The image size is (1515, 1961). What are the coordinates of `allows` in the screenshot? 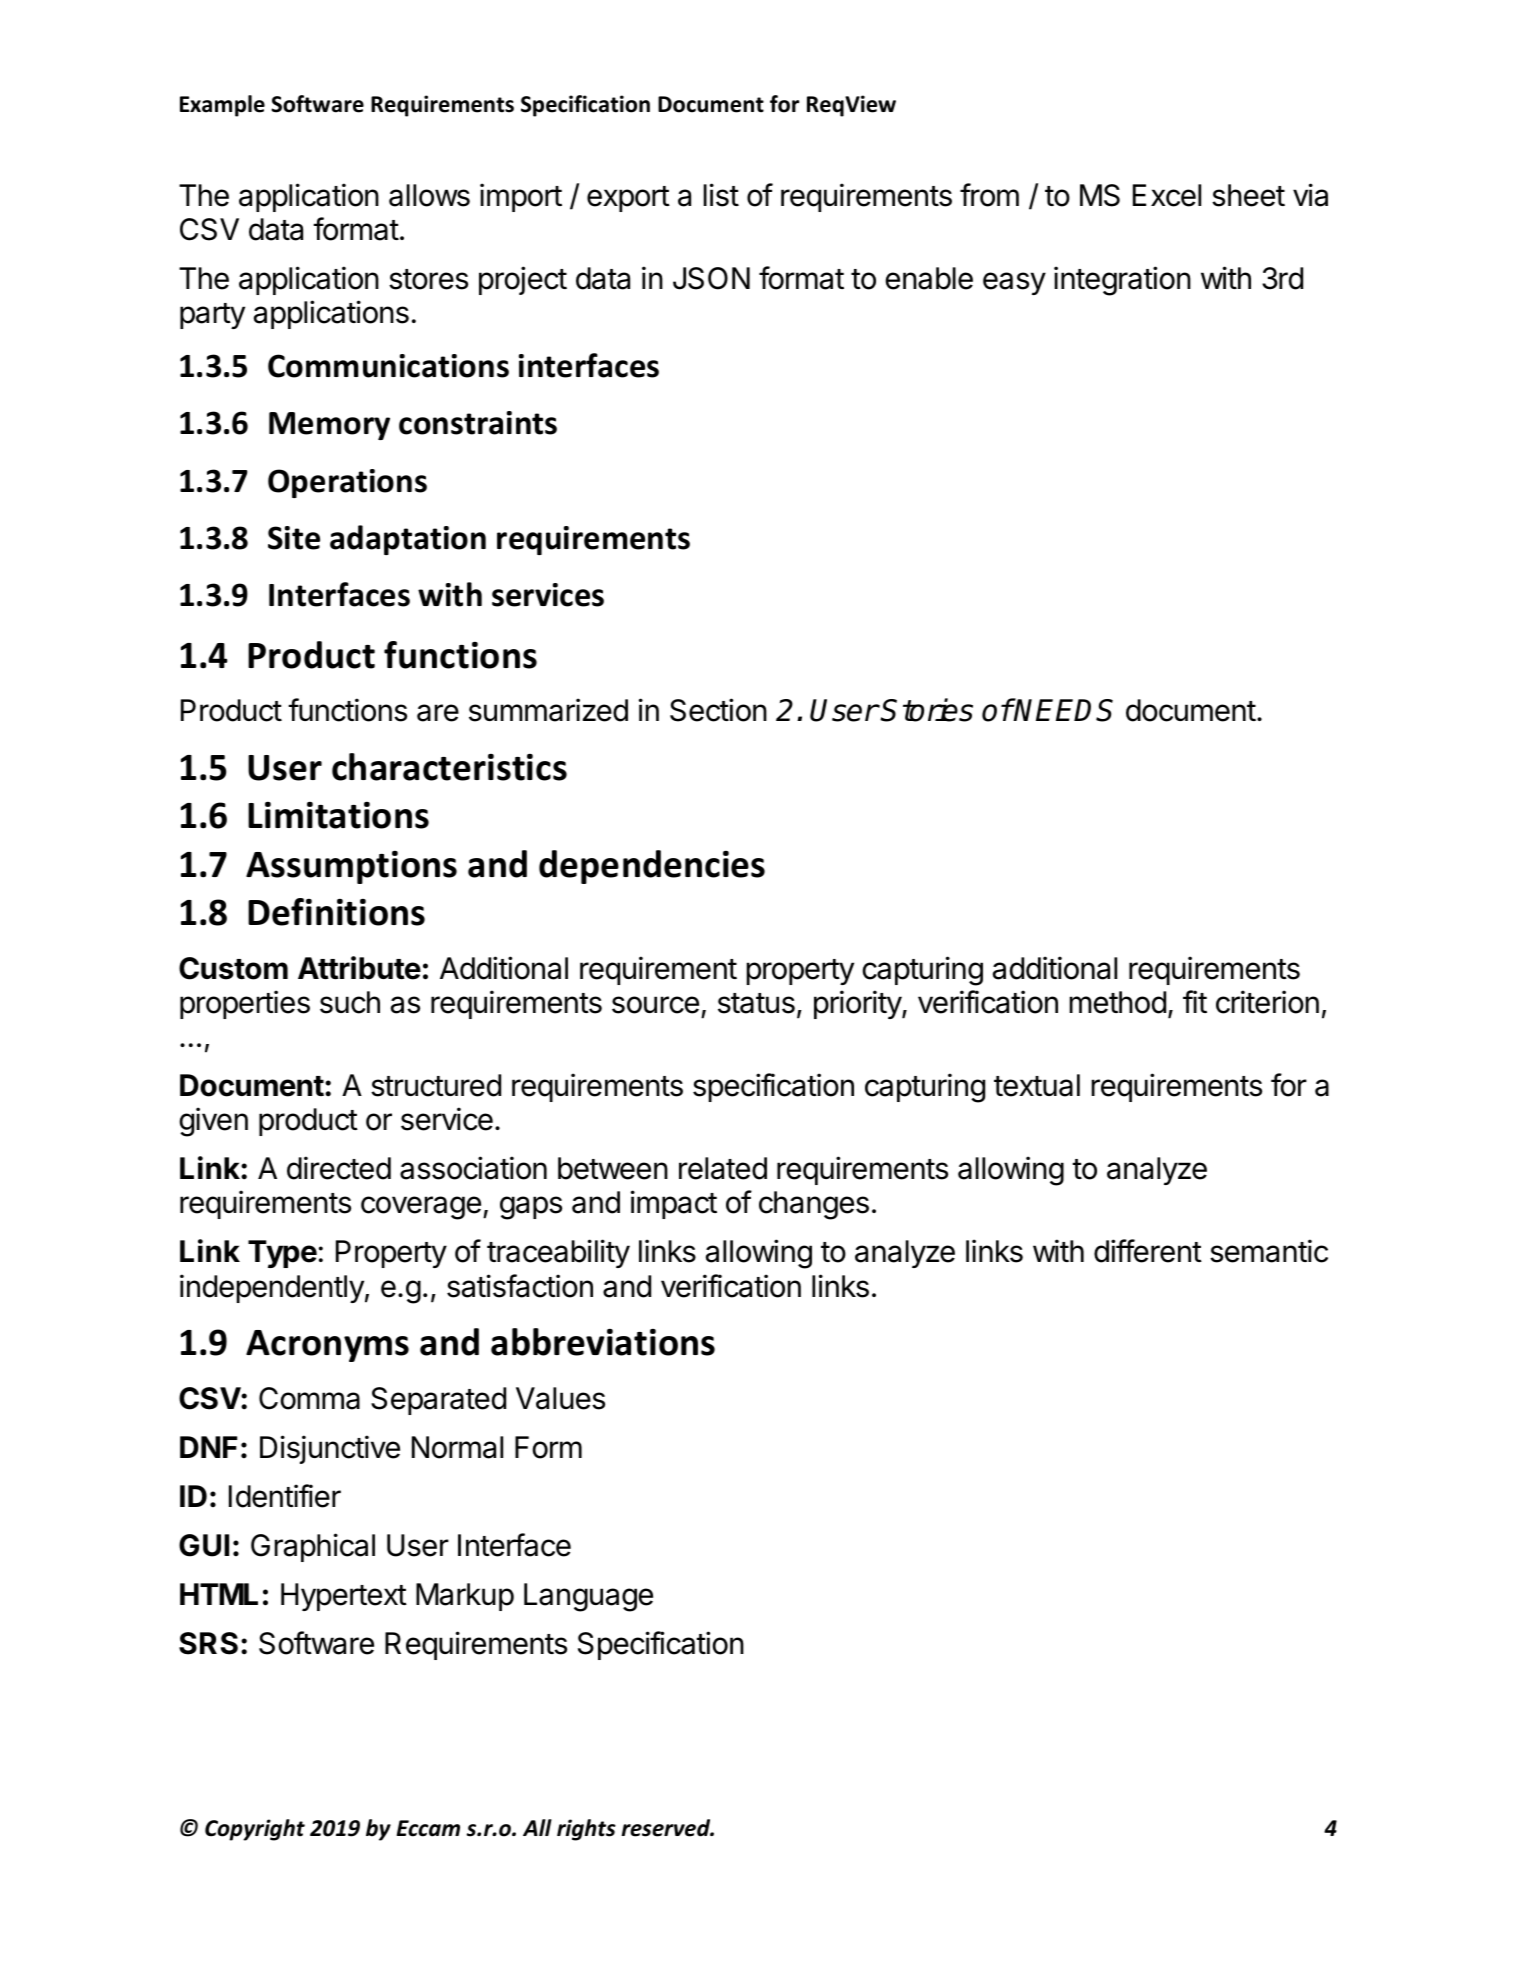 It's located at (429, 195).
